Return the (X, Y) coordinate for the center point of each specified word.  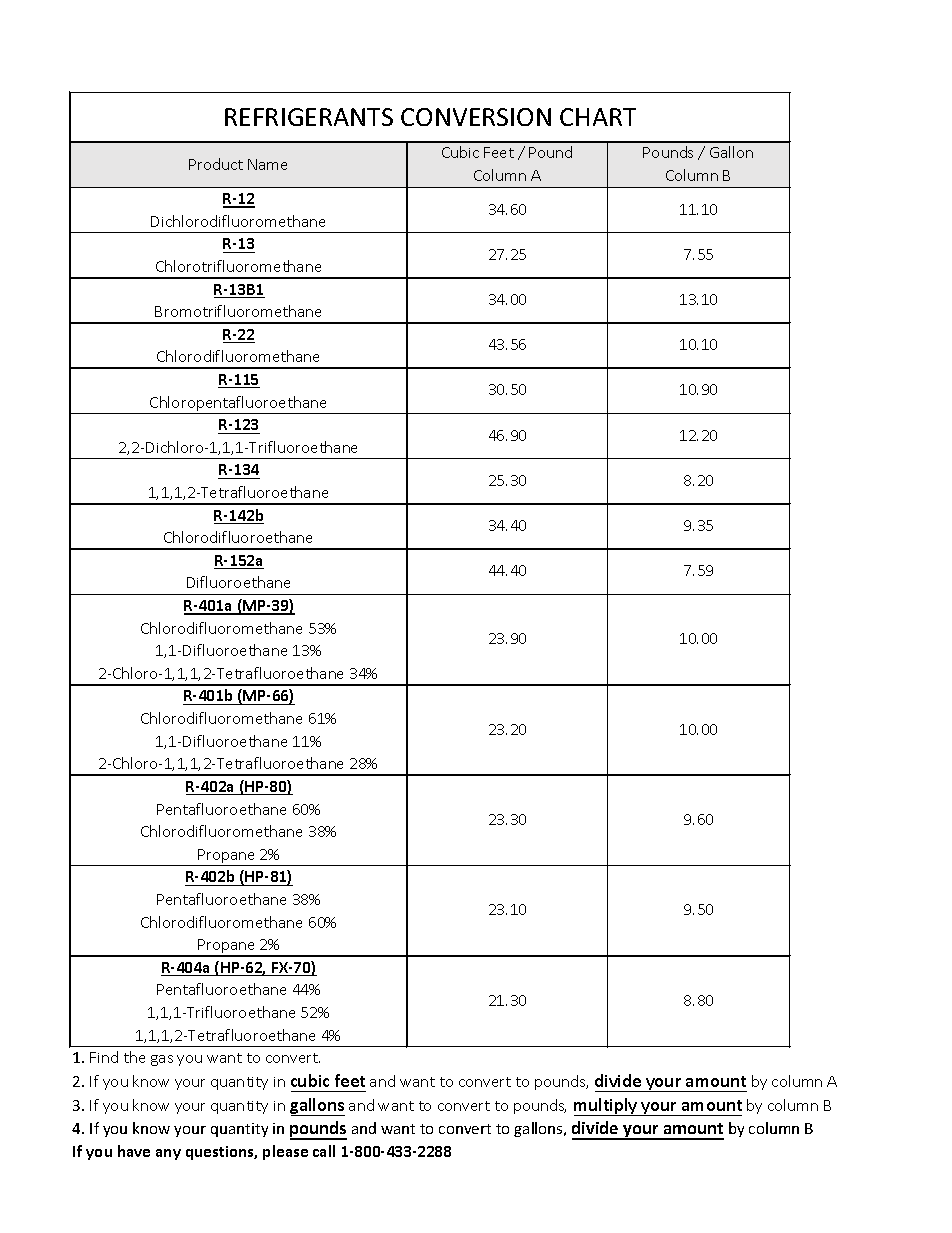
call (324, 1151)
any (168, 1154)
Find (104, 1057)
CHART (598, 117)
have (134, 1151)
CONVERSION (476, 117)
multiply (607, 1107)
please (285, 1152)
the (134, 1057)
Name (267, 164)
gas (162, 1060)
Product (216, 164)
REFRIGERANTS (309, 117)
